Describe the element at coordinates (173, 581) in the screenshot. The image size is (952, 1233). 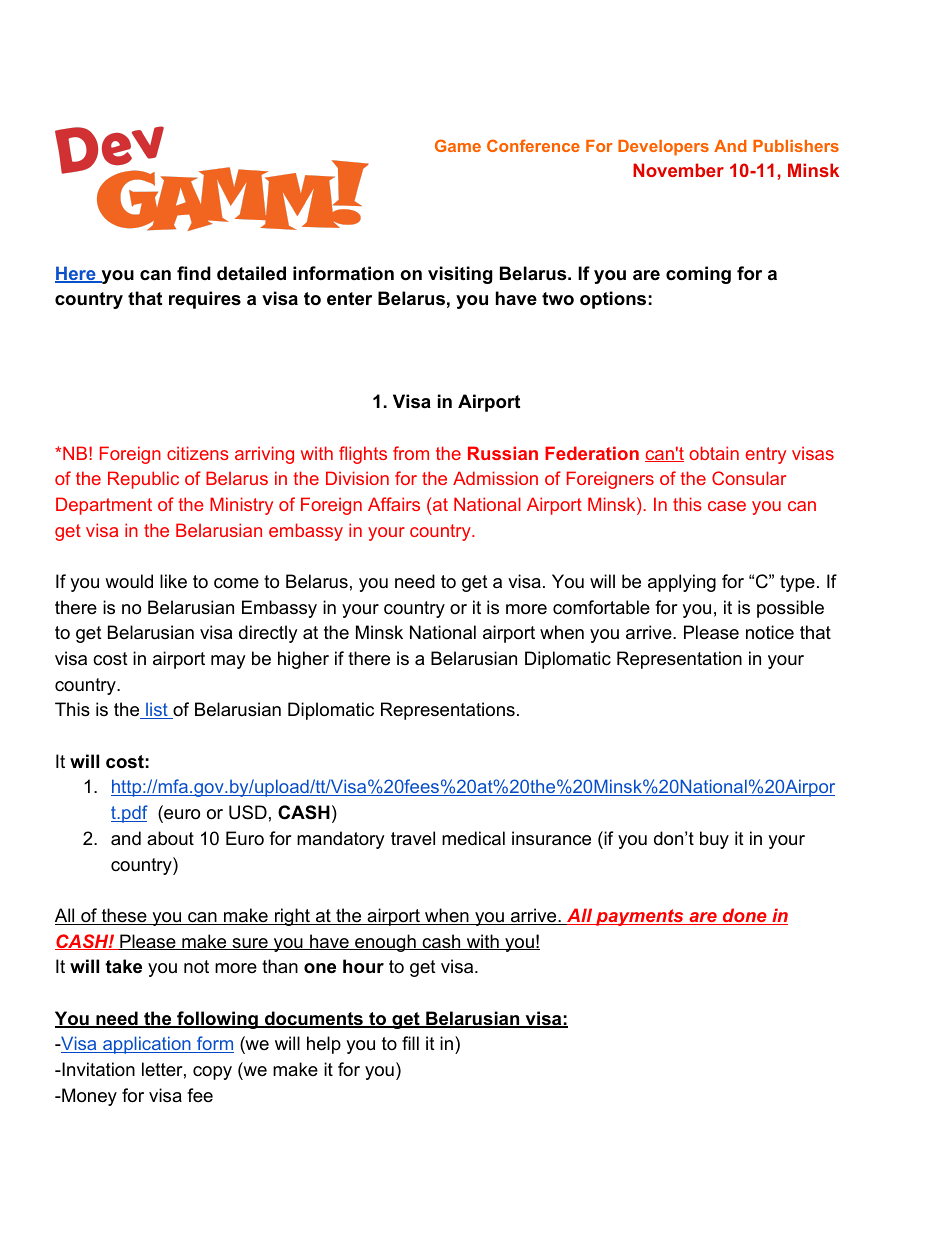
I see `like` at that location.
